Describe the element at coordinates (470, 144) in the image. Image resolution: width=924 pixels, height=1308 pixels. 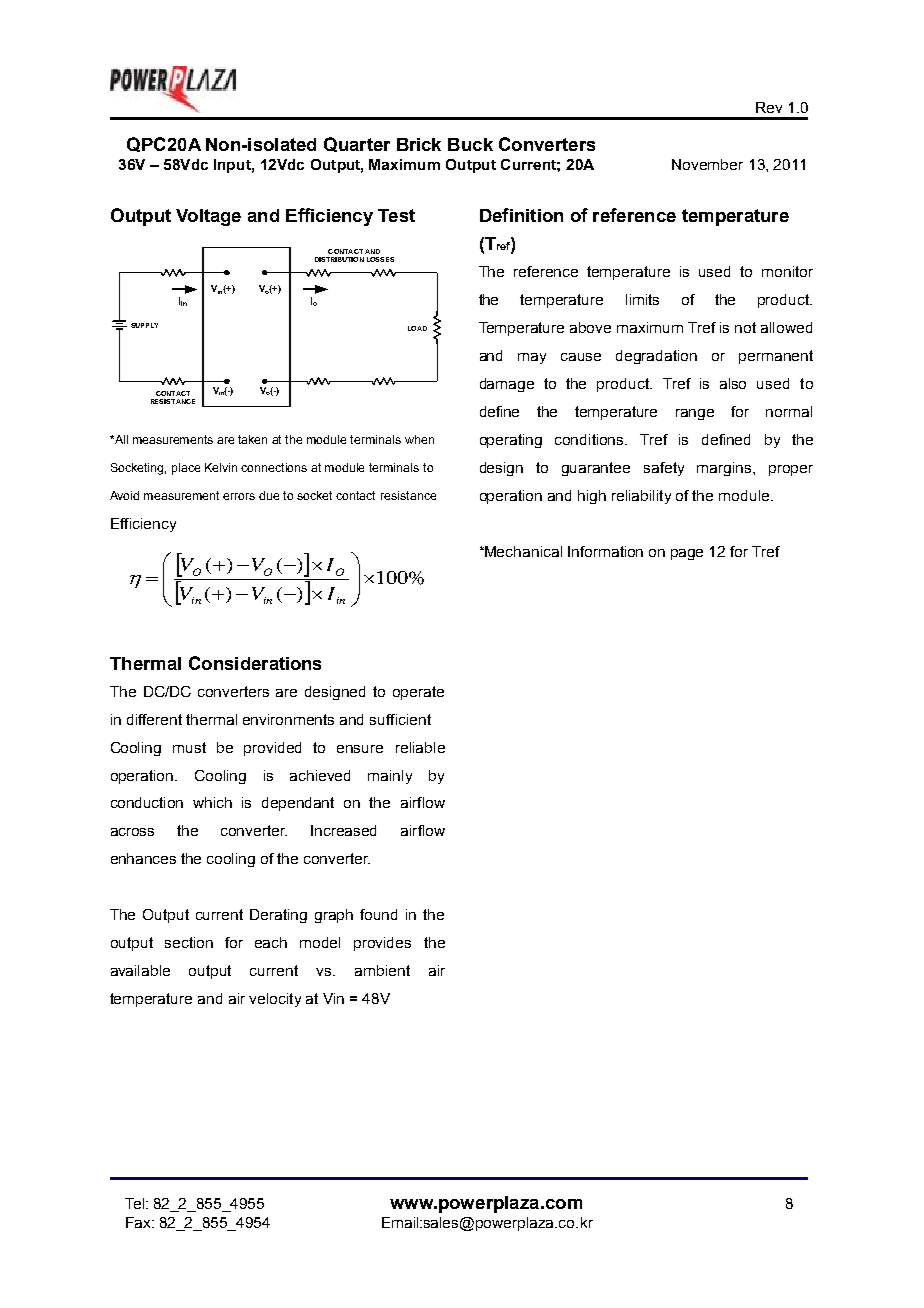
I see `Buck` at that location.
